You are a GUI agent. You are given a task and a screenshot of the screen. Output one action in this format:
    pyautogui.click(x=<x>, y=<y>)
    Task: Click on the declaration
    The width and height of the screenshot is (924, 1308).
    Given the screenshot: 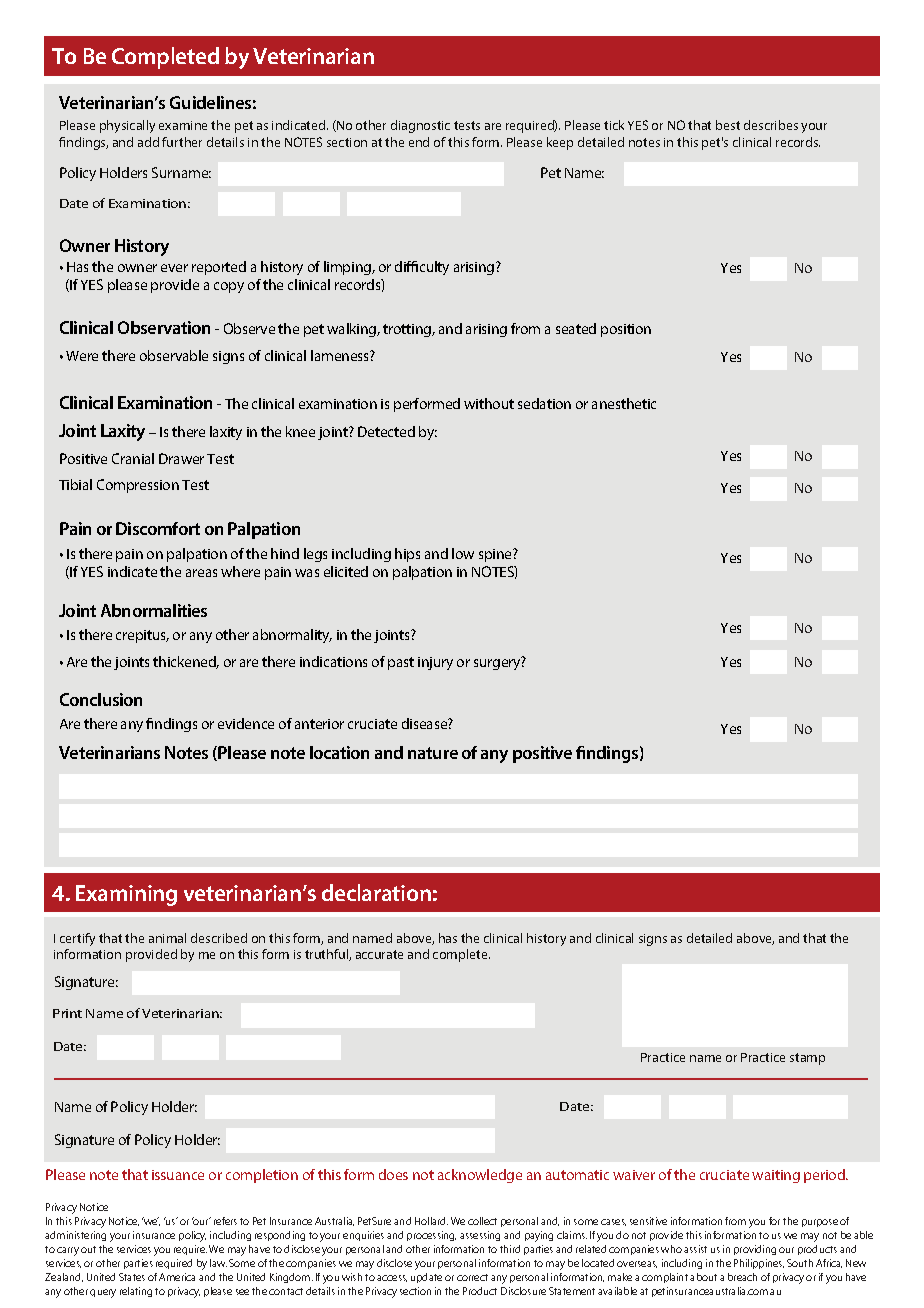 What is the action you would take?
    pyautogui.click(x=376, y=892)
